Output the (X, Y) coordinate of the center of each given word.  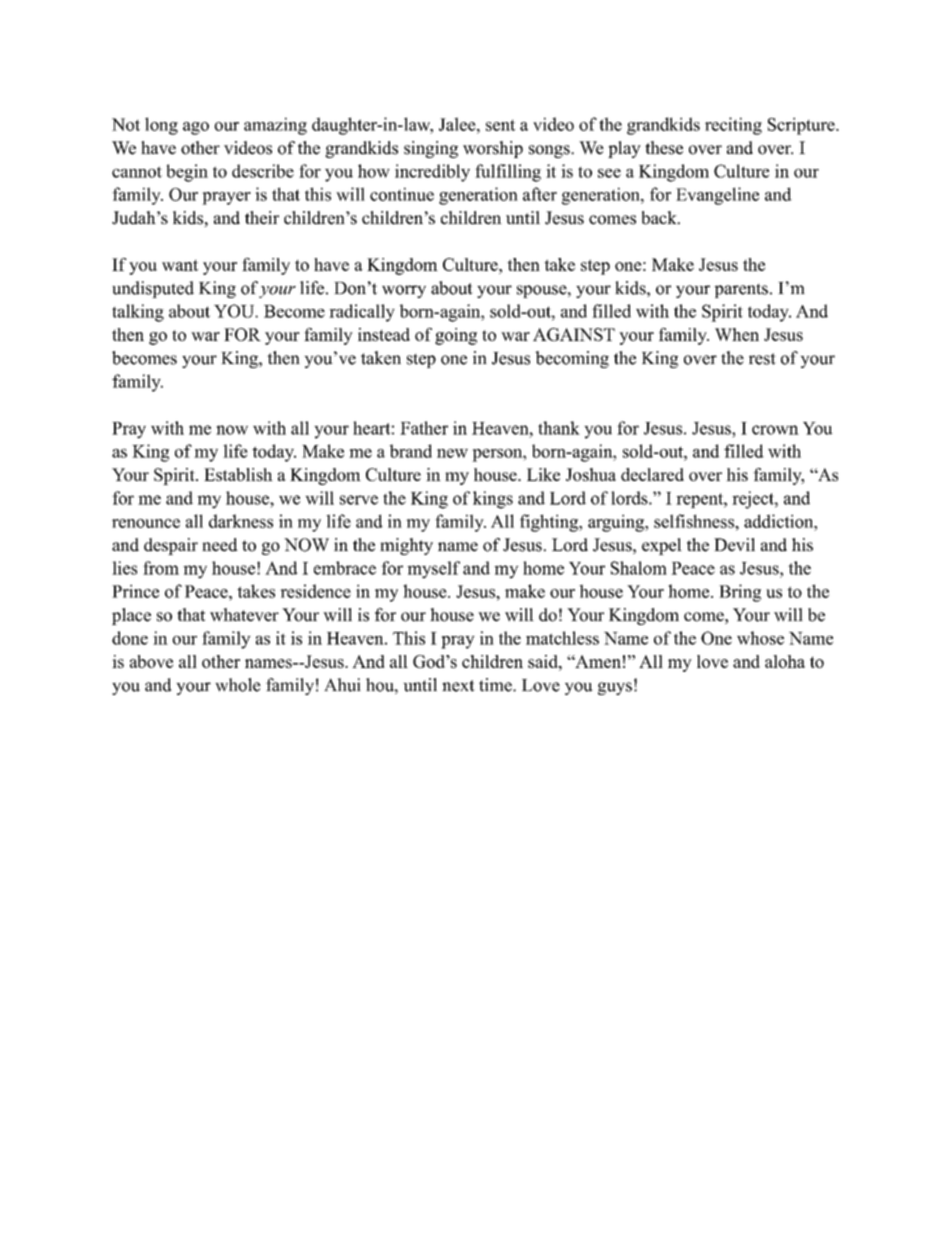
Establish (238, 474)
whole (238, 685)
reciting (733, 126)
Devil (734, 545)
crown (775, 430)
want (180, 265)
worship (493, 149)
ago (196, 128)
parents (741, 291)
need (220, 545)
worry (404, 291)
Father (424, 428)
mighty (406, 546)
